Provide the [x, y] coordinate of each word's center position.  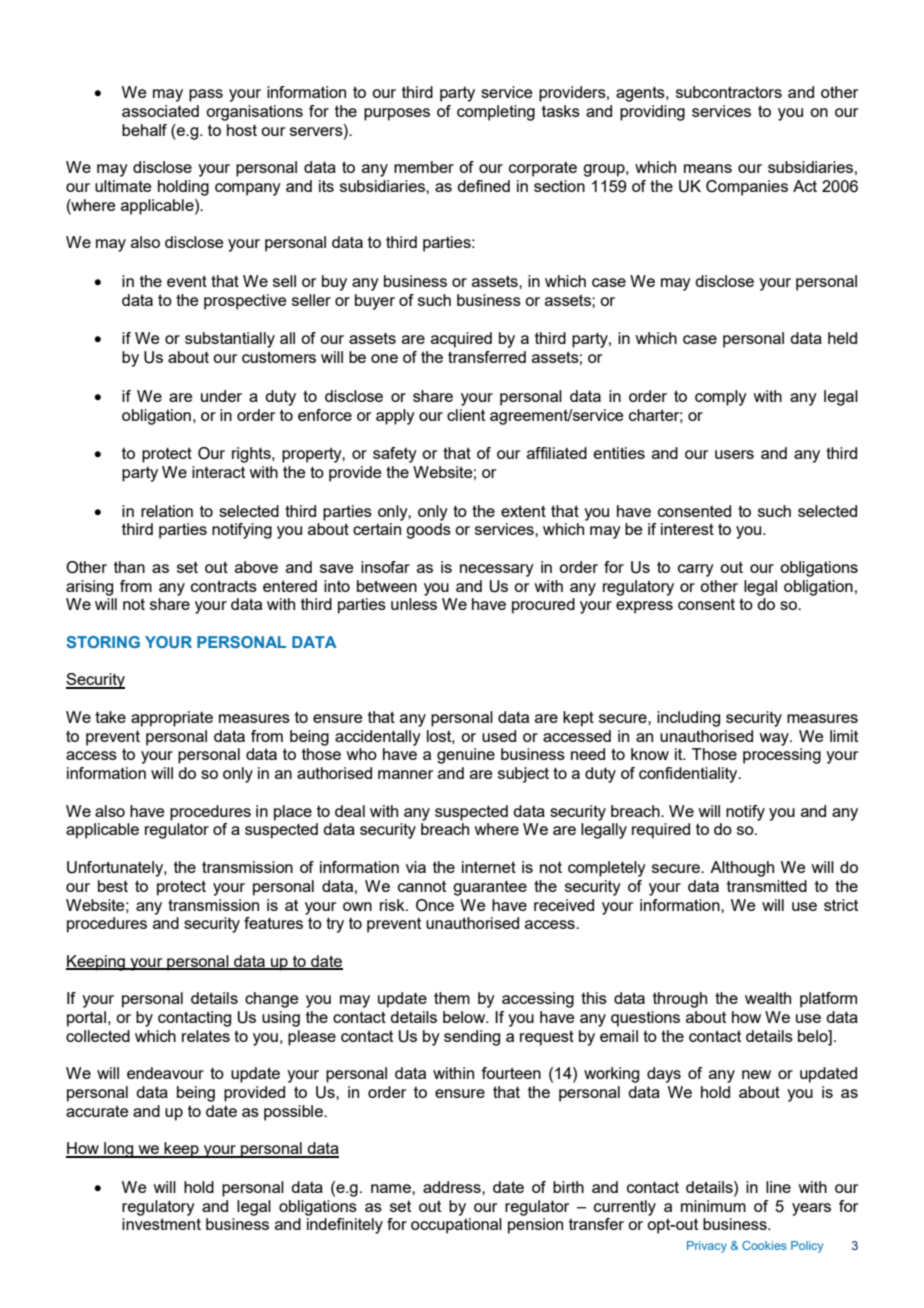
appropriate [172, 719]
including [688, 719]
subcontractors [729, 92]
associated [160, 111]
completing [496, 113]
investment [161, 1224]
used [499, 736]
